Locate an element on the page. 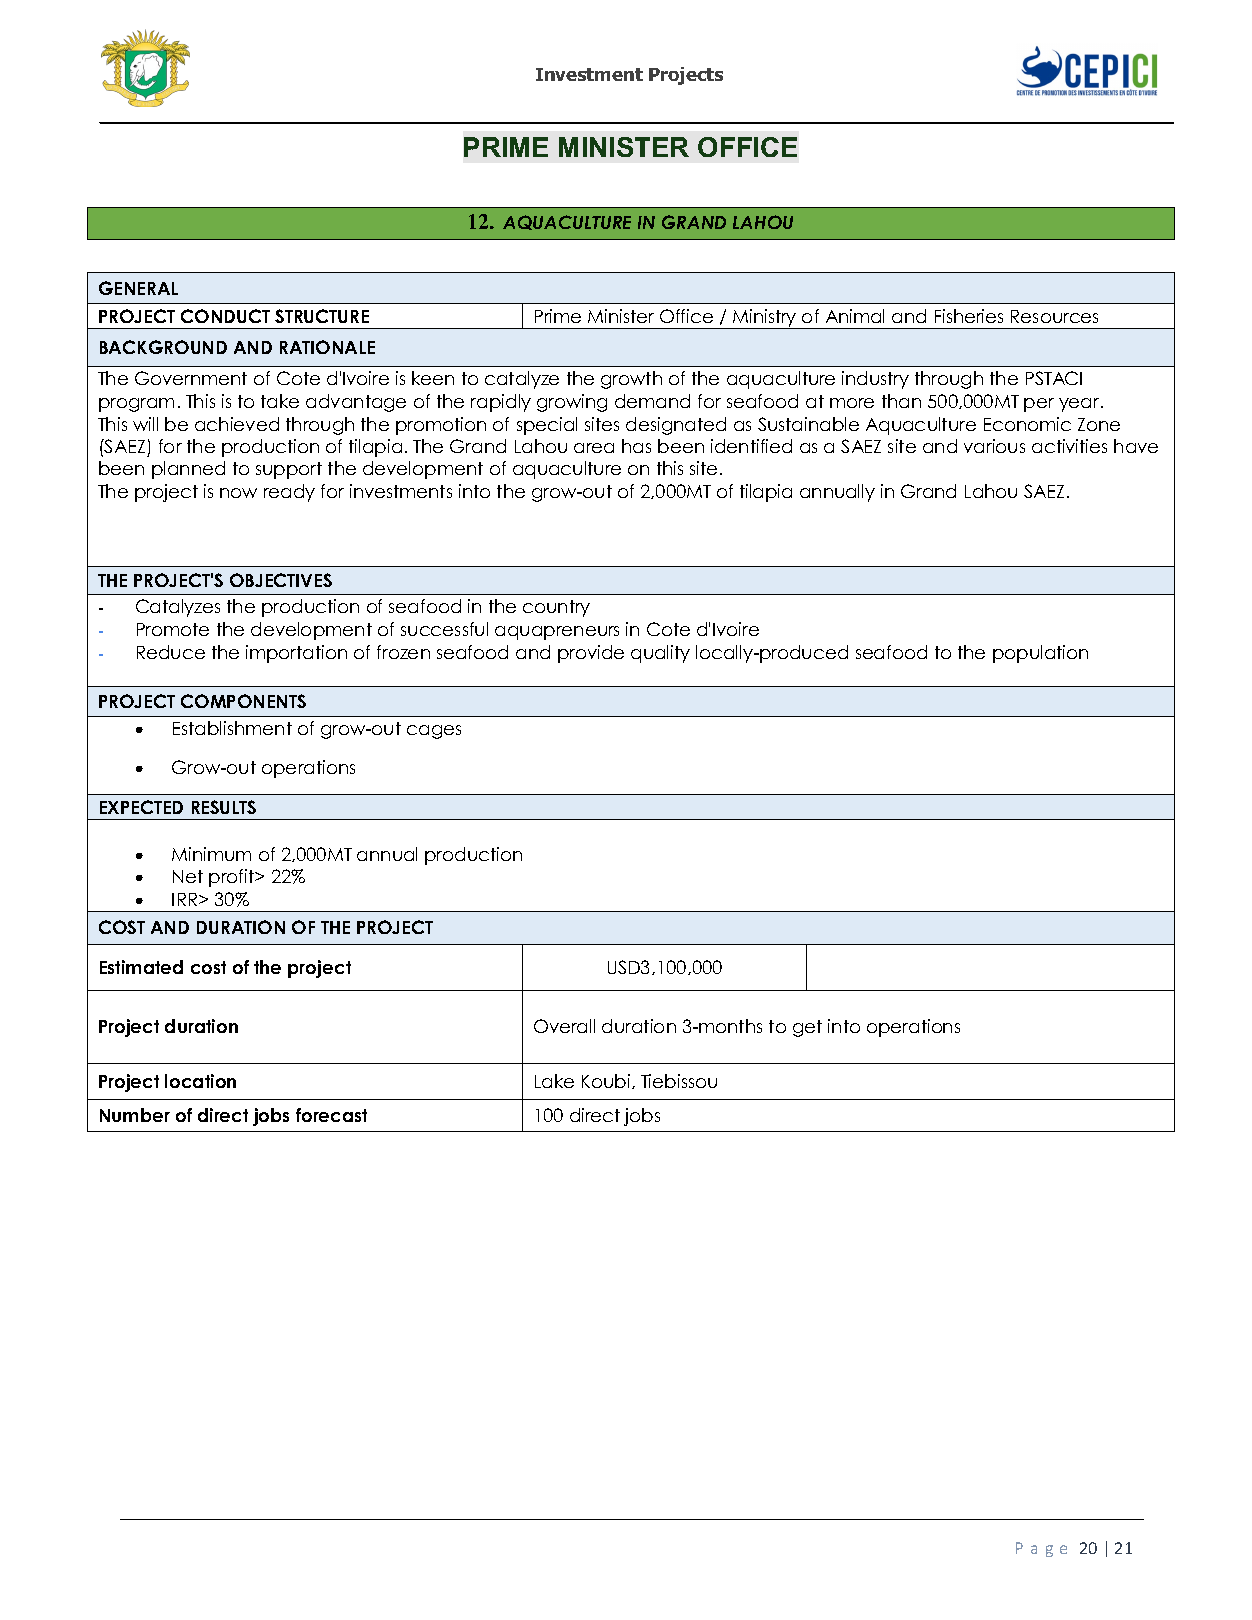  location is located at coordinates (200, 1081).
